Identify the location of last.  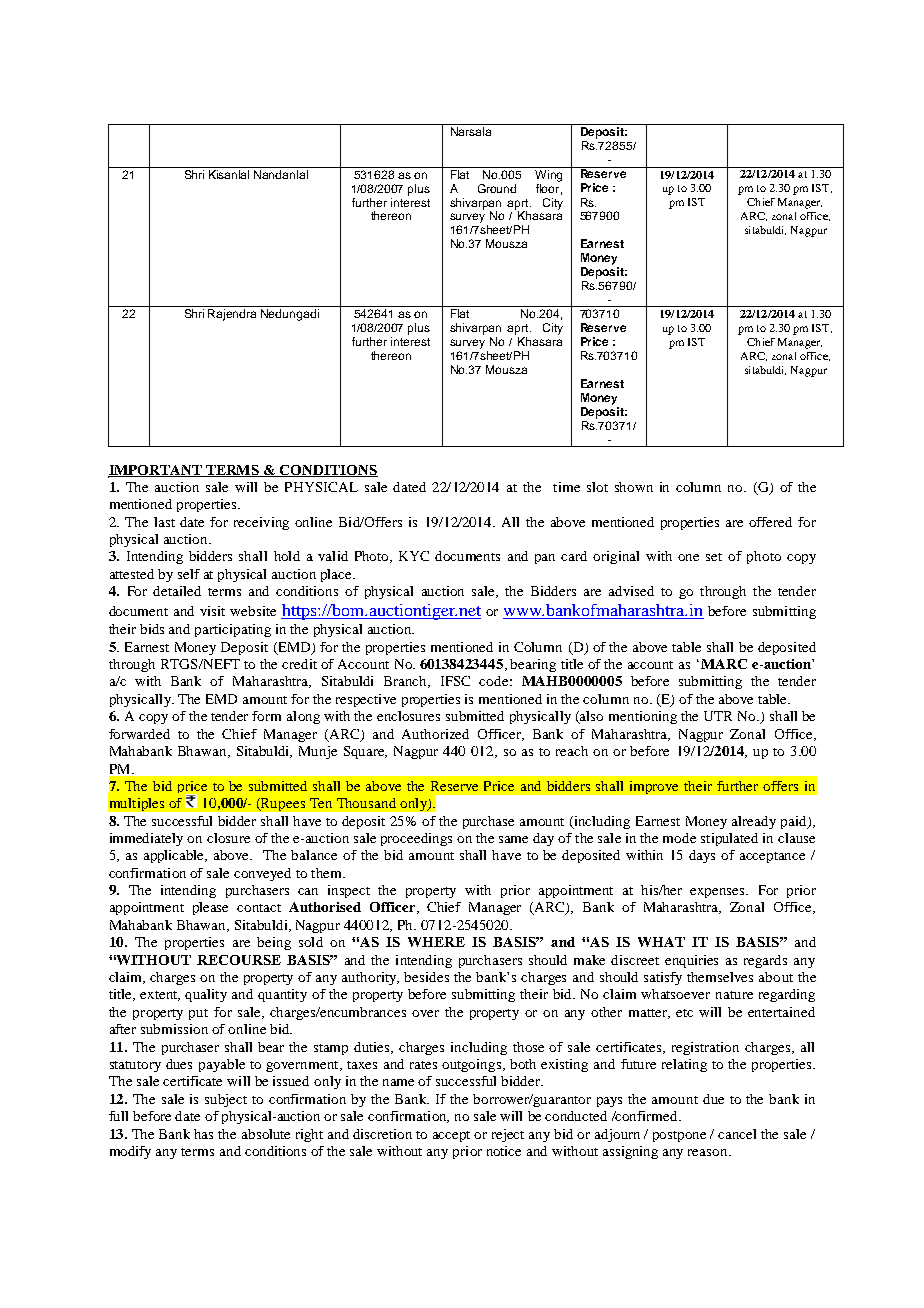
(164, 522).
